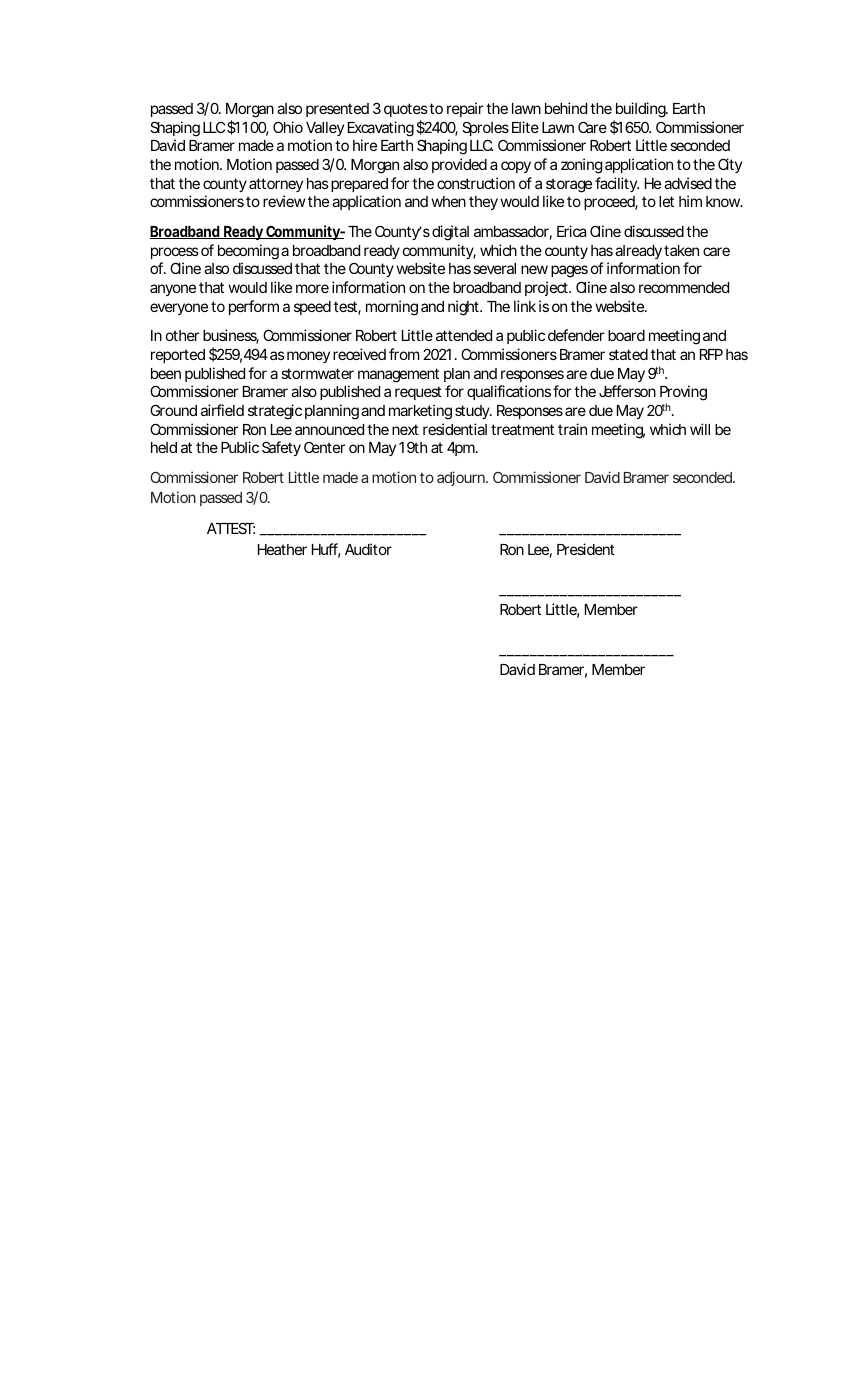 This image has width=849, height=1400. I want to click on repair, so click(465, 109).
